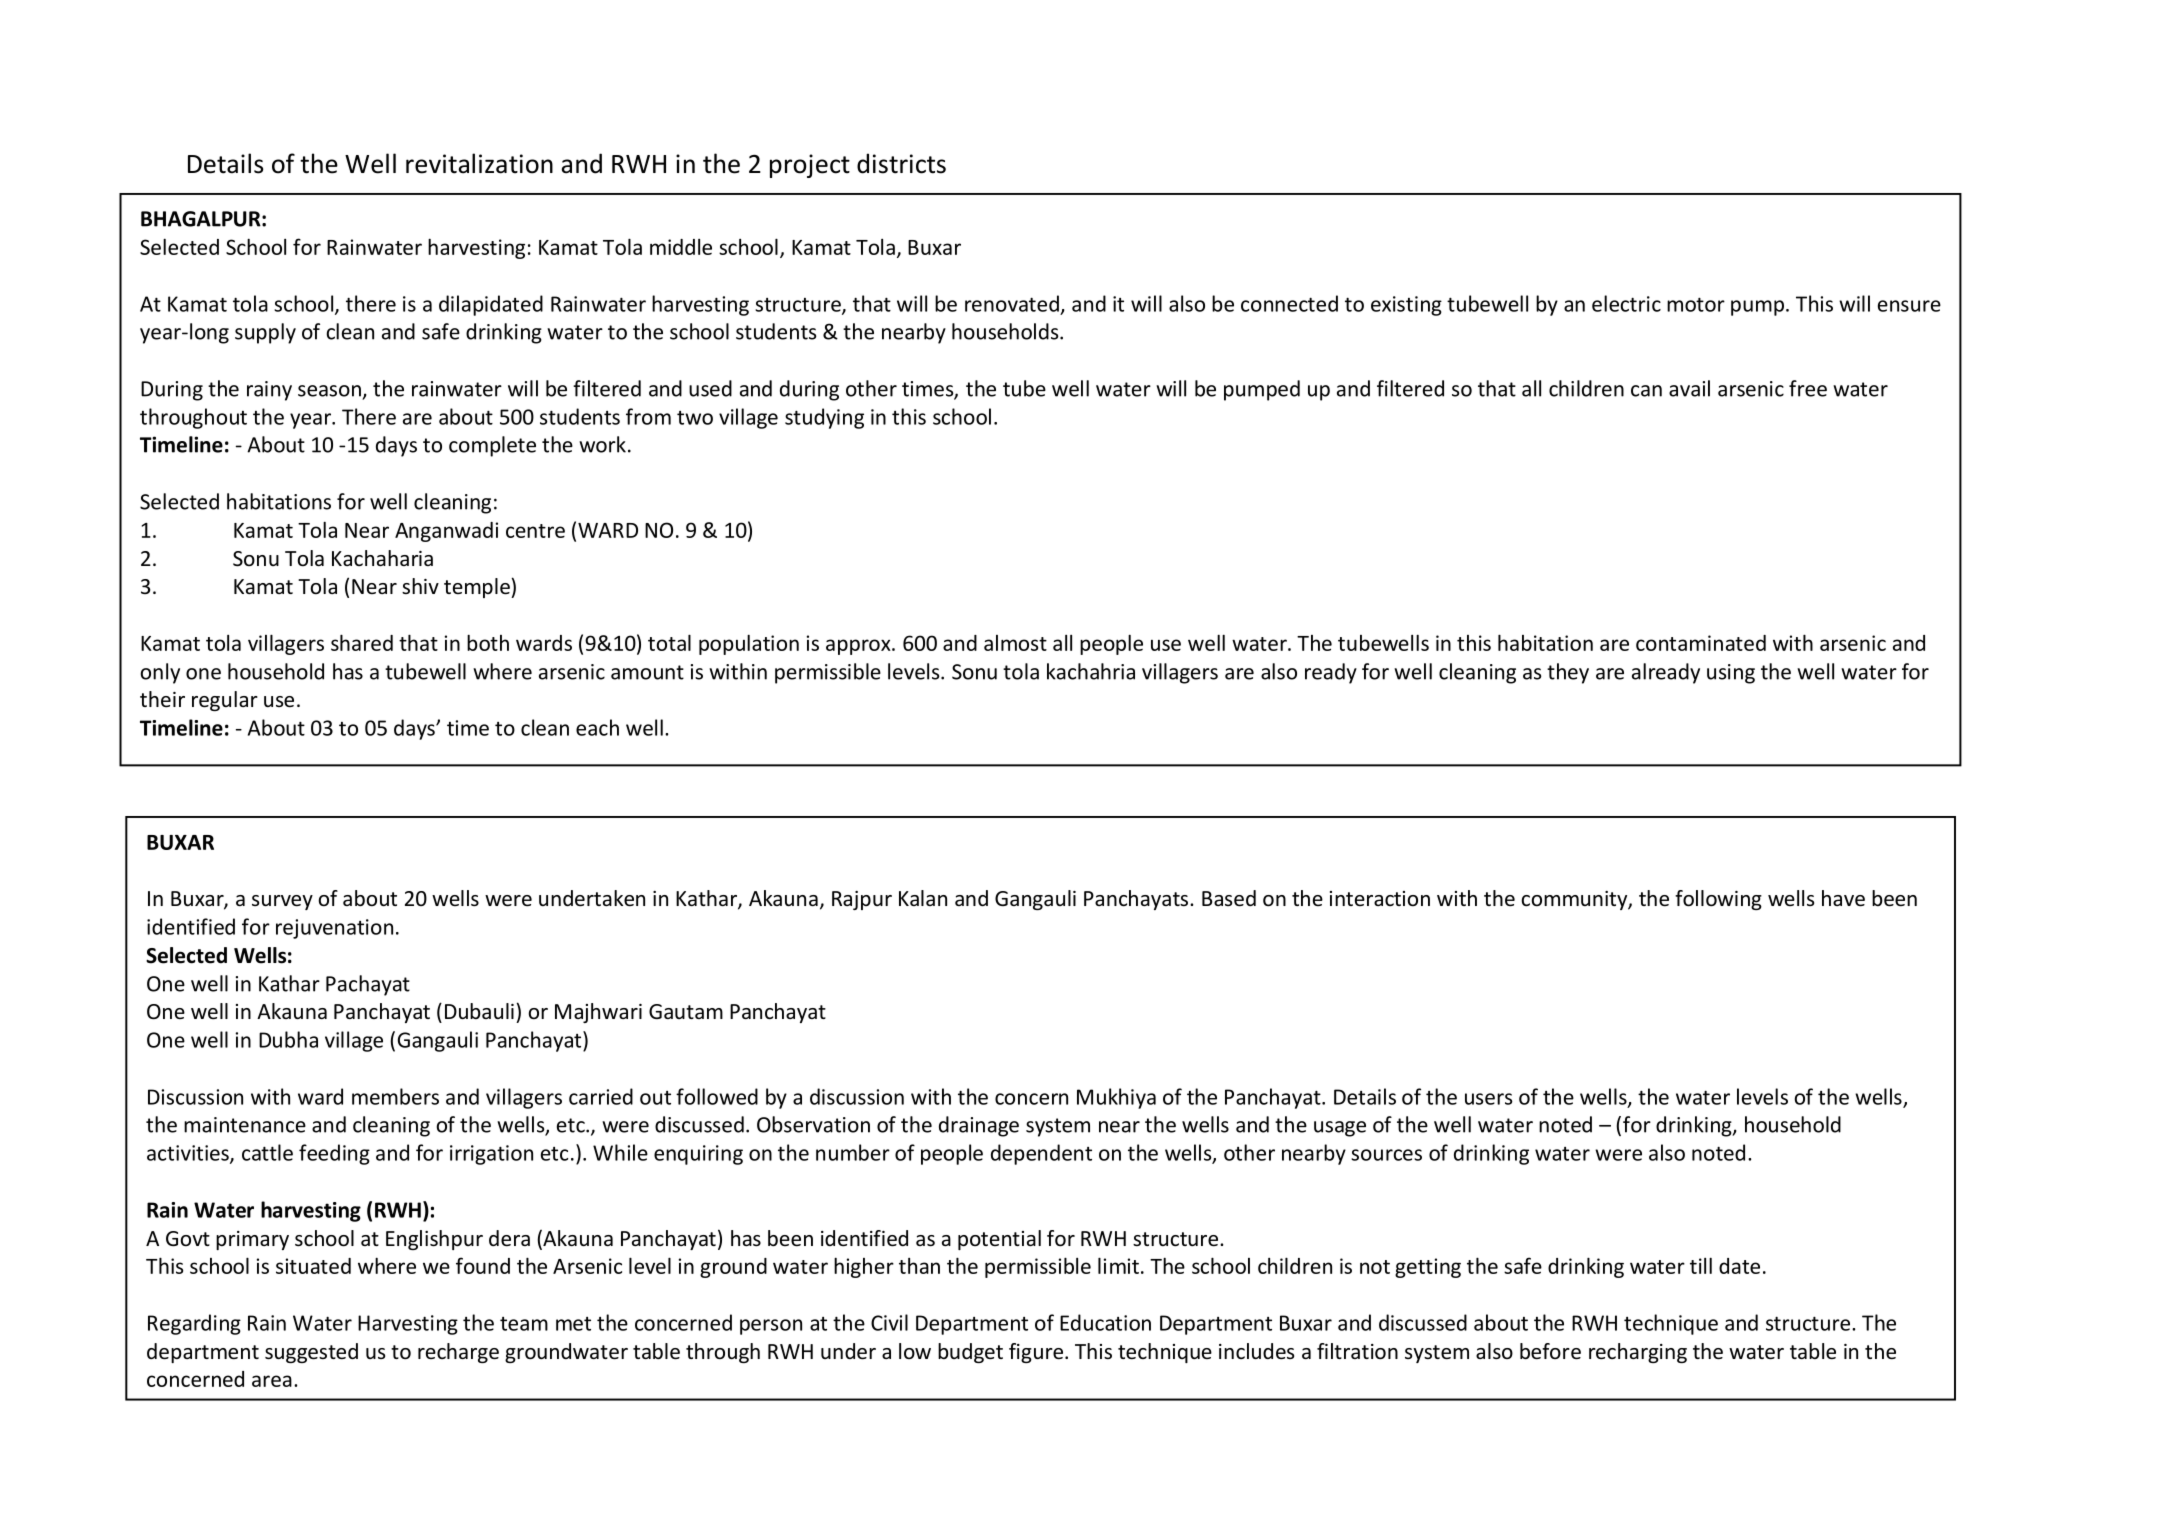 This screenshot has height=1532, width=2168. I want to click on motor, so click(1696, 304).
